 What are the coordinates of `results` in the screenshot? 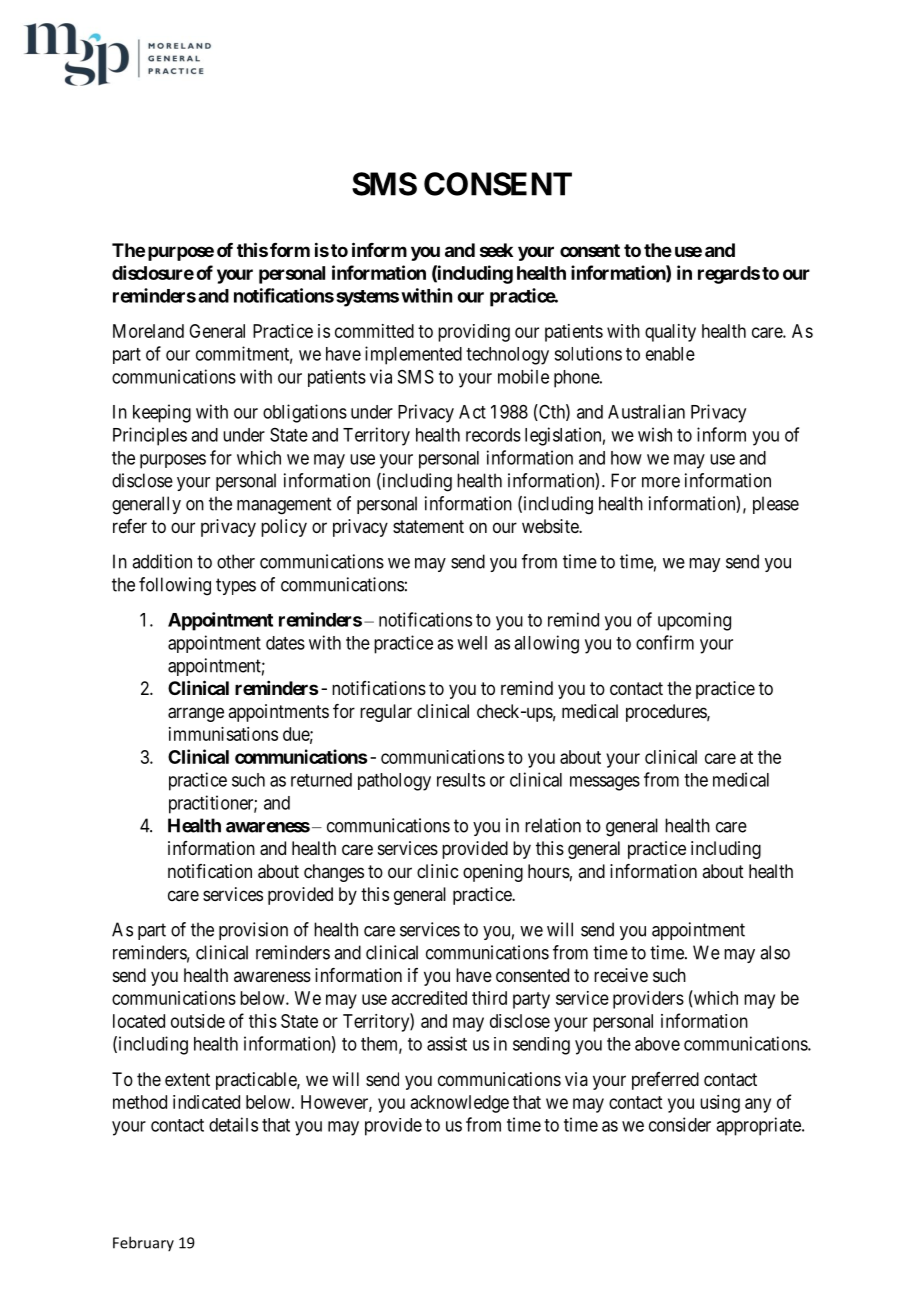 It's located at (461, 780).
